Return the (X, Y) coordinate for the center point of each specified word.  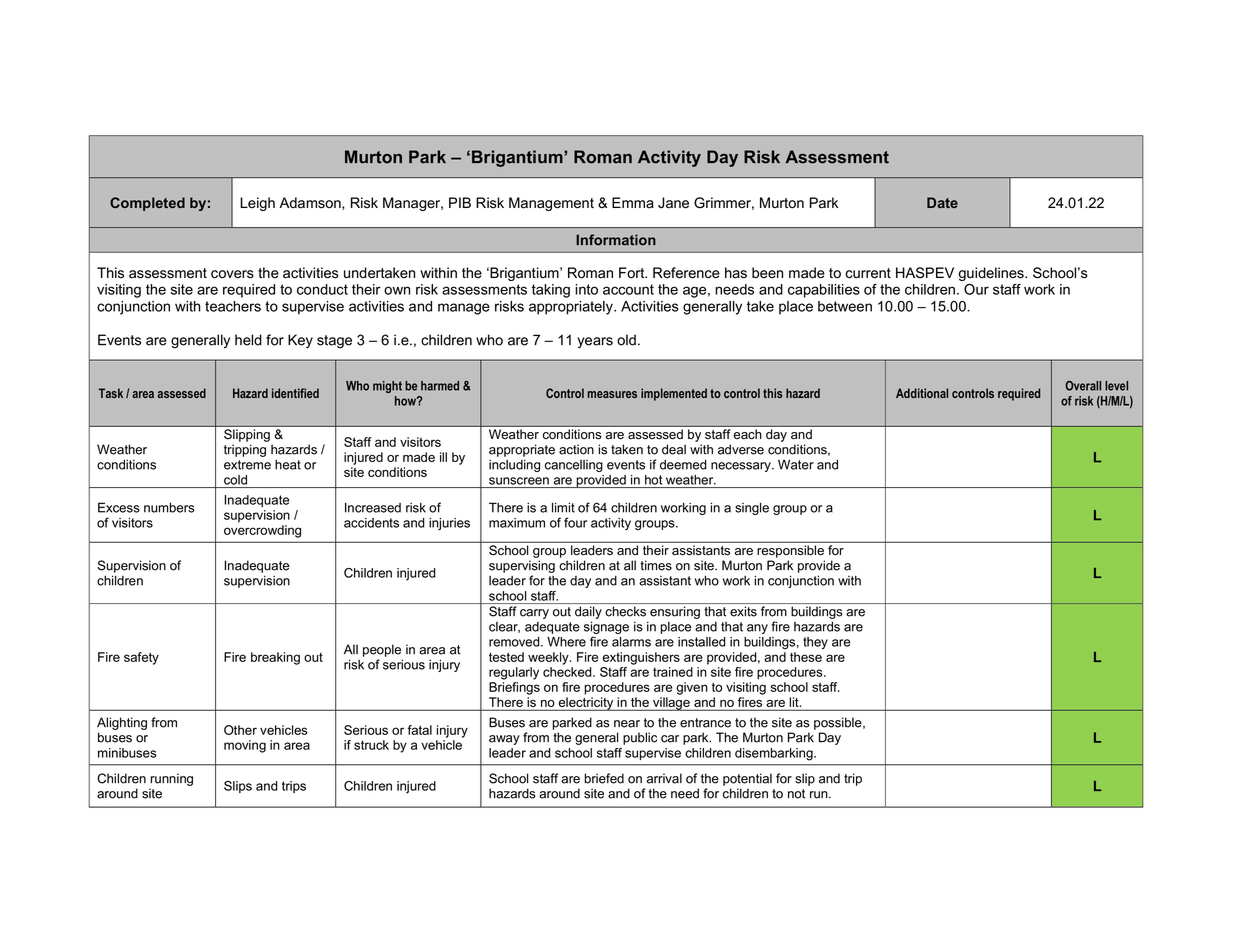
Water (796, 464)
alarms (631, 642)
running (171, 779)
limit (563, 507)
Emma (633, 203)
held (248, 340)
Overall (1083, 386)
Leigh (257, 204)
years (595, 342)
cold (235, 480)
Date (942, 202)
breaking (275, 658)
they (815, 643)
